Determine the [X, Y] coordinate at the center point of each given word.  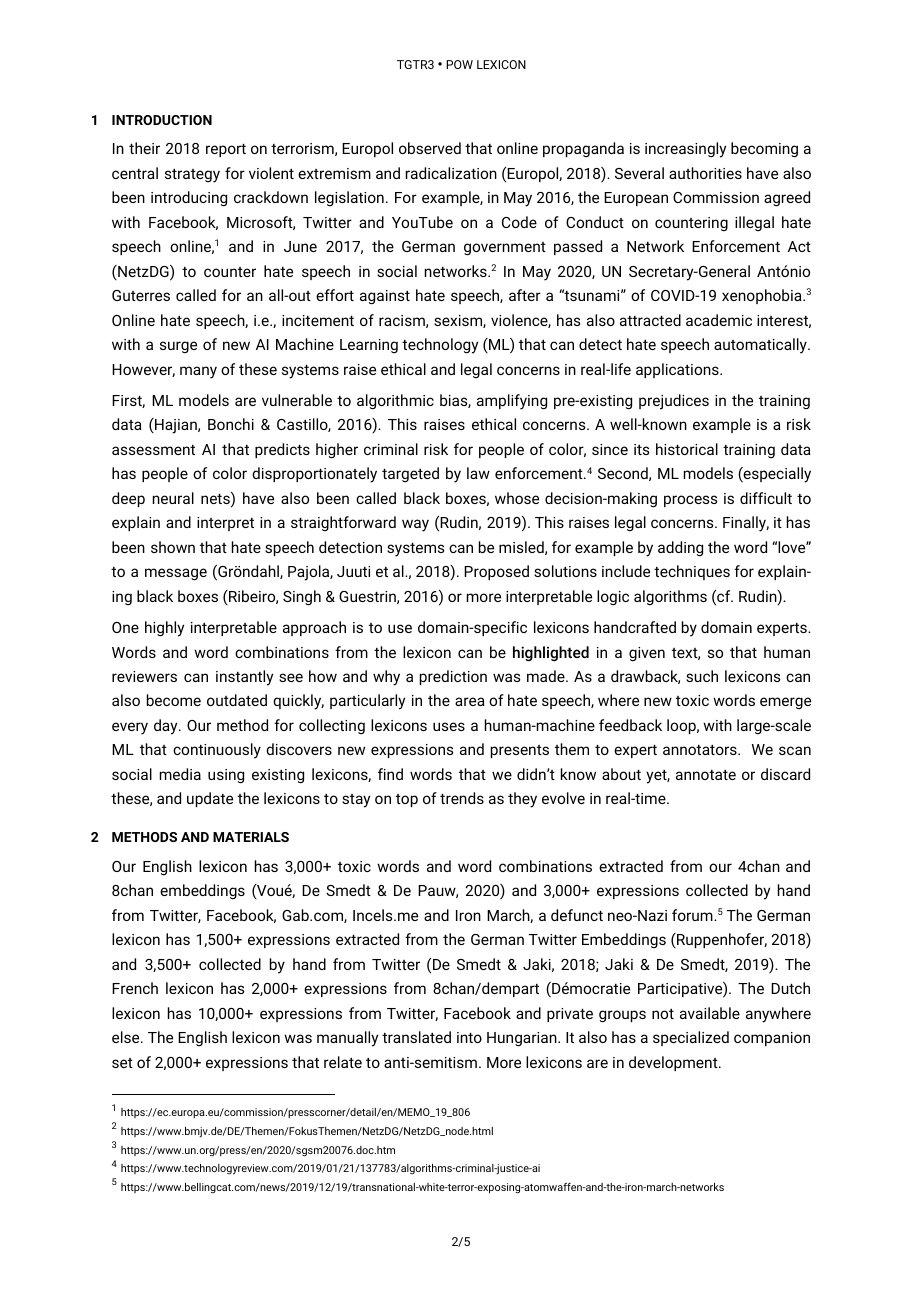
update [210, 799]
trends [462, 798]
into [469, 1037]
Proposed [496, 572]
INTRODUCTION [162, 120]
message [176, 574]
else [127, 1037]
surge [178, 347]
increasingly [685, 150]
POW [459, 64]
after [525, 295]
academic [719, 320]
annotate [706, 775]
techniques [692, 572]
